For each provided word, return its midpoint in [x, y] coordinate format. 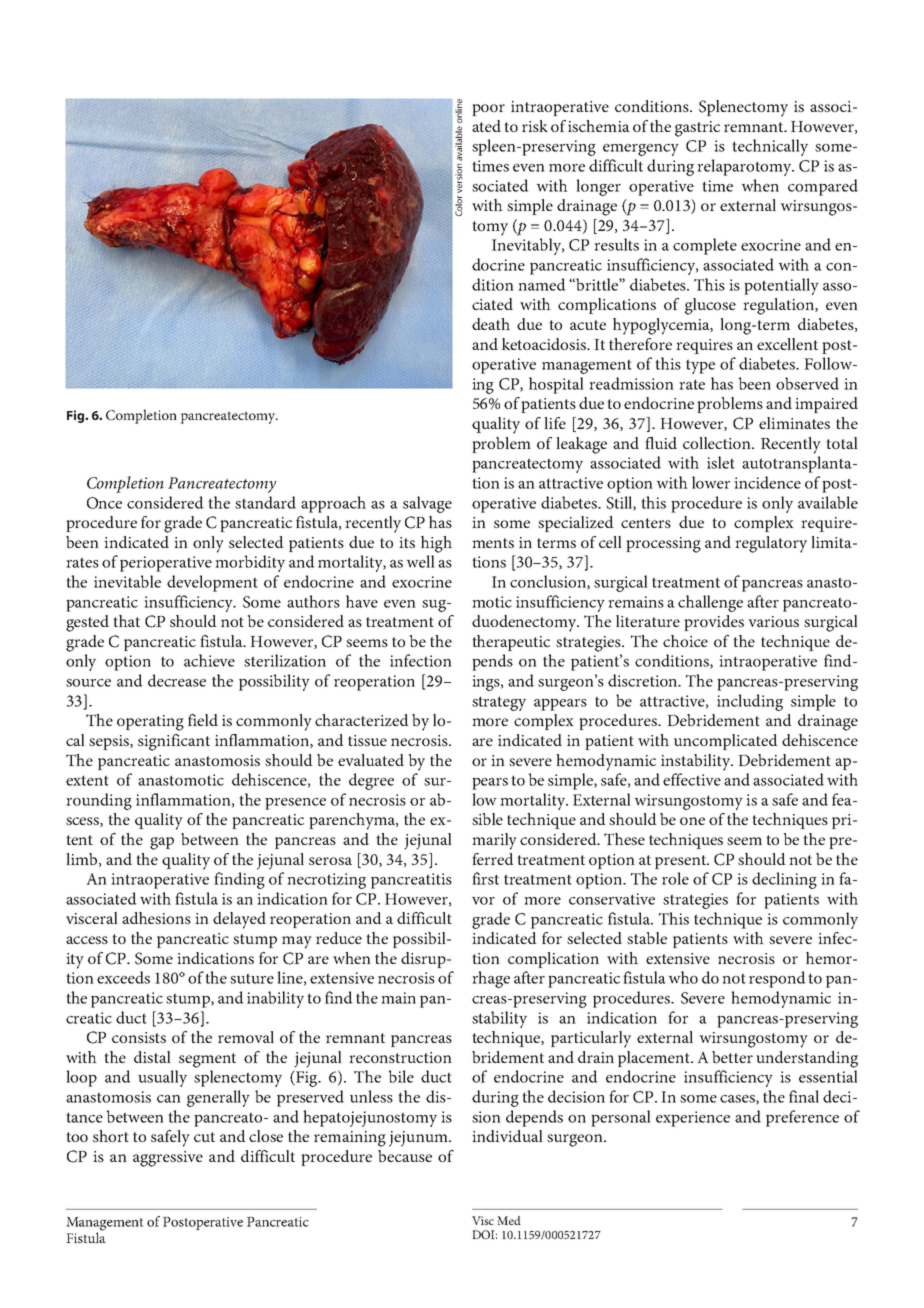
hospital [556, 385]
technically [770, 147]
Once [104, 503]
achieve [209, 660]
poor [488, 110]
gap [162, 843]
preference [802, 1118]
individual [507, 1136]
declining [784, 880]
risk [535, 126]
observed [807, 383]
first [485, 878]
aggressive [168, 1159]
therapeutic [511, 643]
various [773, 621]
